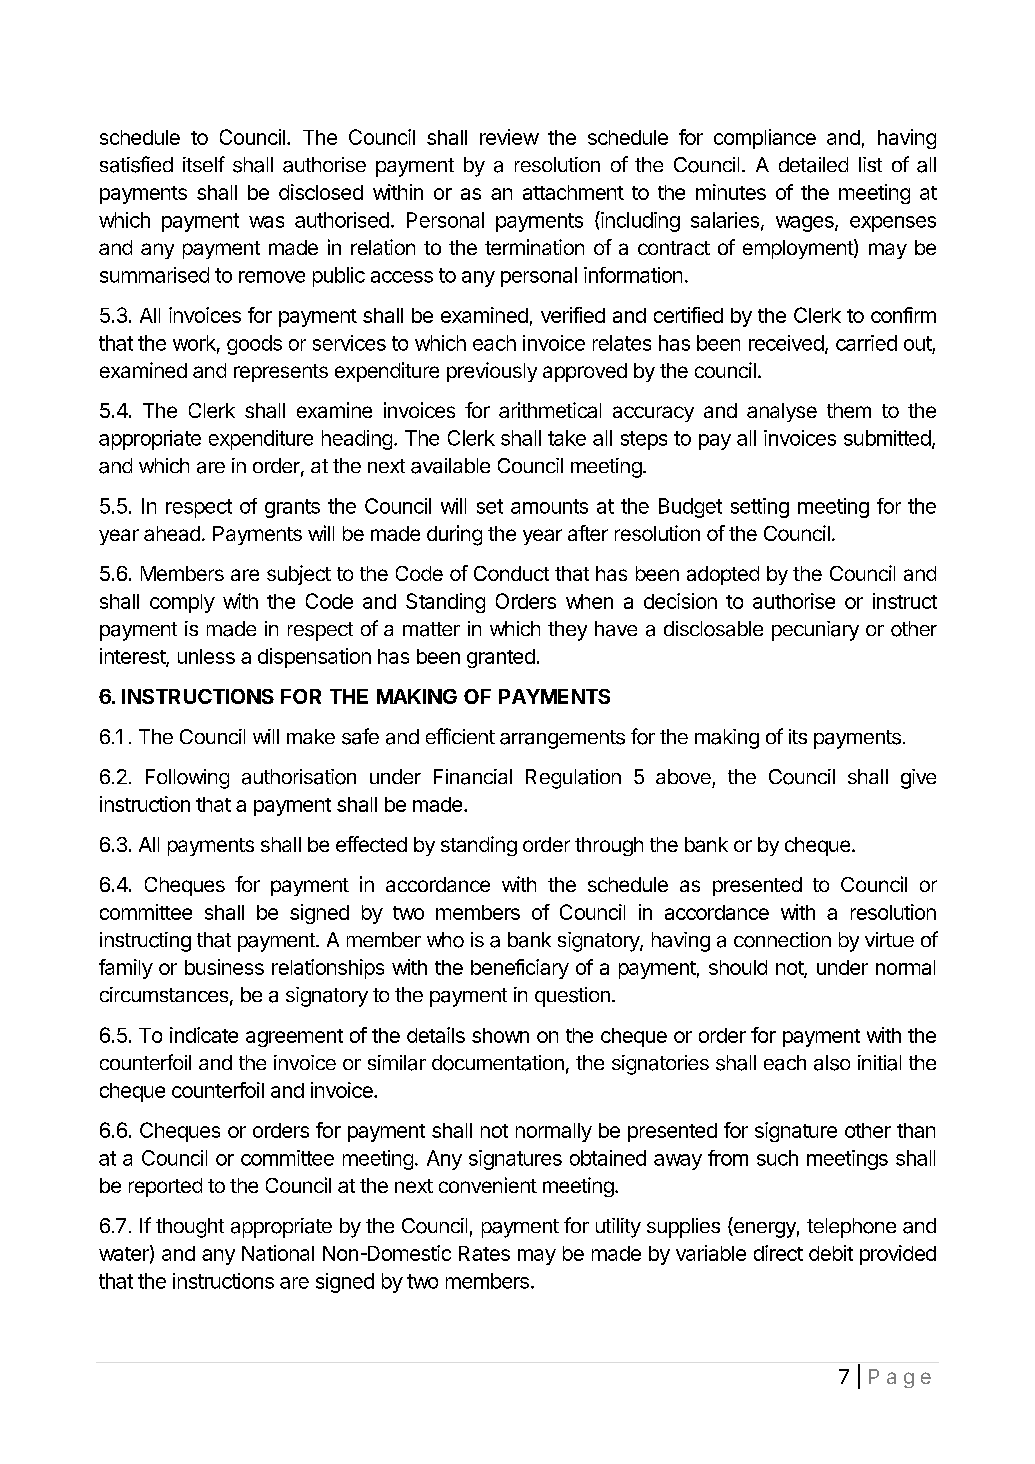 The image size is (1035, 1464). What do you see at coordinates (550, 410) in the image?
I see `arithmetical` at bounding box center [550, 410].
